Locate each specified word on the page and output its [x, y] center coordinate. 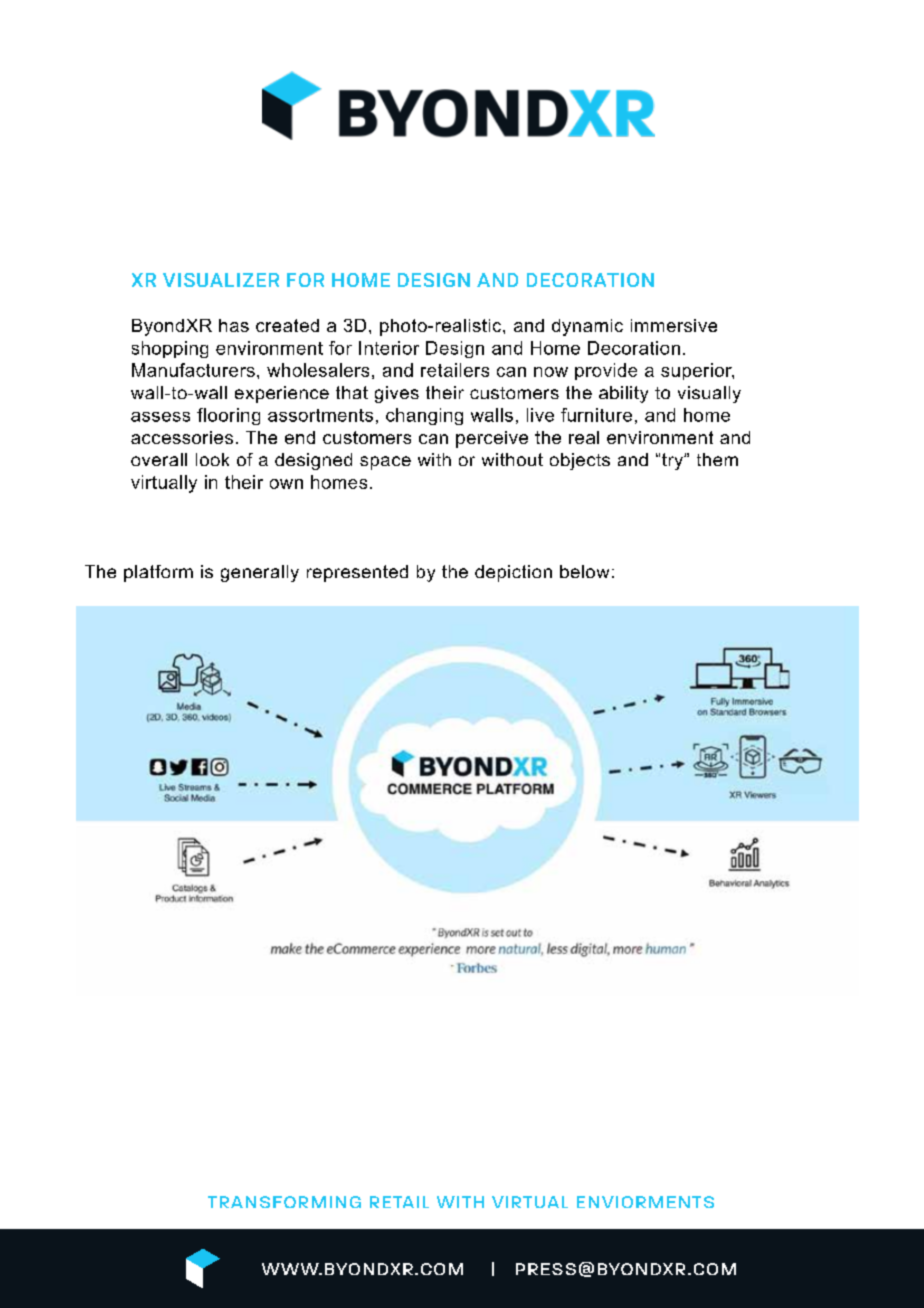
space [385, 463]
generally [260, 573]
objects [580, 461]
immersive [674, 325]
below [584, 571]
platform [158, 573]
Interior [389, 348]
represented [357, 573]
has [234, 325]
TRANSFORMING [284, 1202]
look [212, 459]
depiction [513, 573]
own [286, 484]
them [717, 459]
